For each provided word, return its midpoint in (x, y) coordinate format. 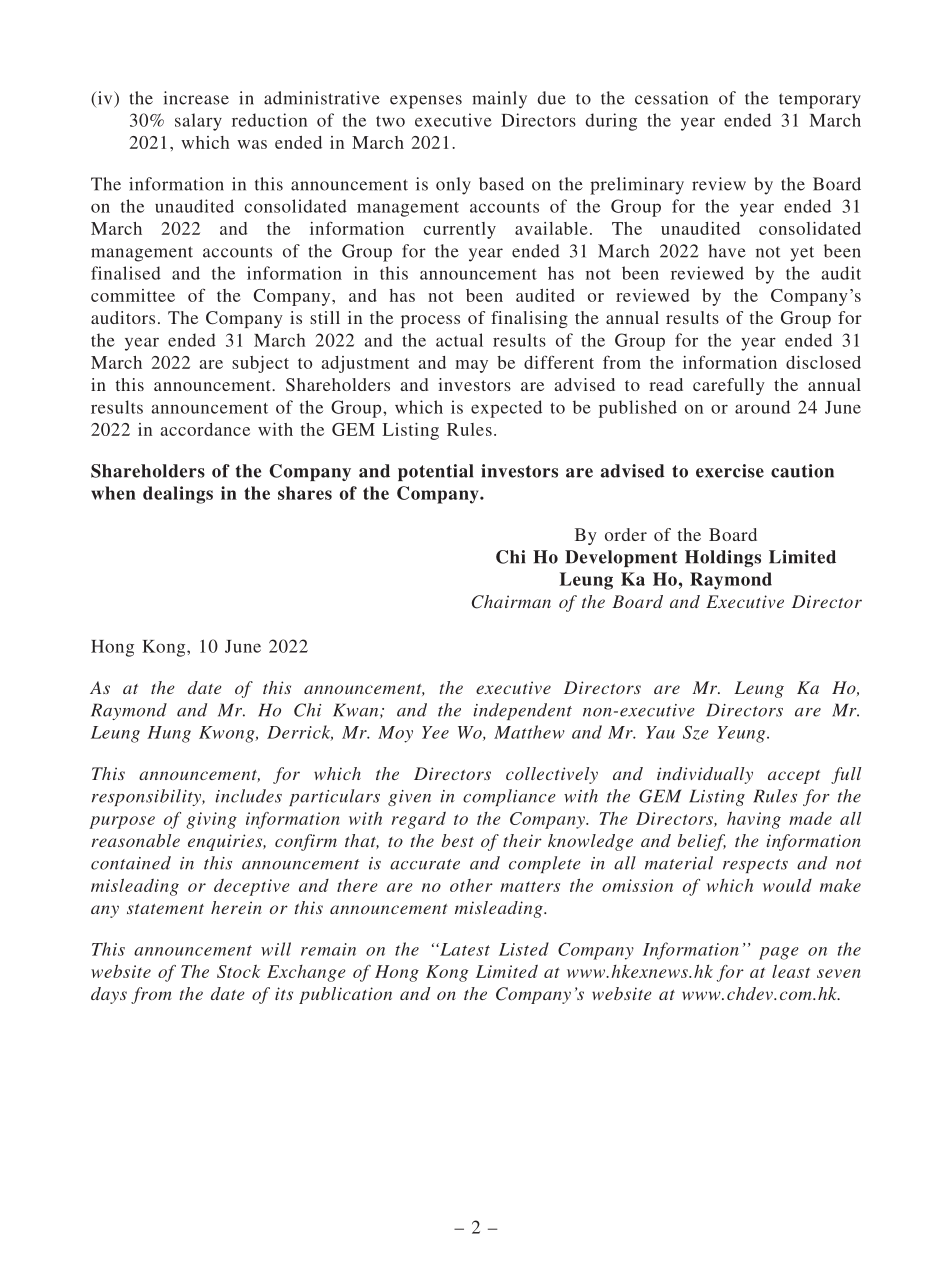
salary (198, 122)
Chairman (511, 602)
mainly (499, 100)
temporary (820, 101)
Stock (238, 971)
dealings (178, 495)
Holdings (723, 558)
